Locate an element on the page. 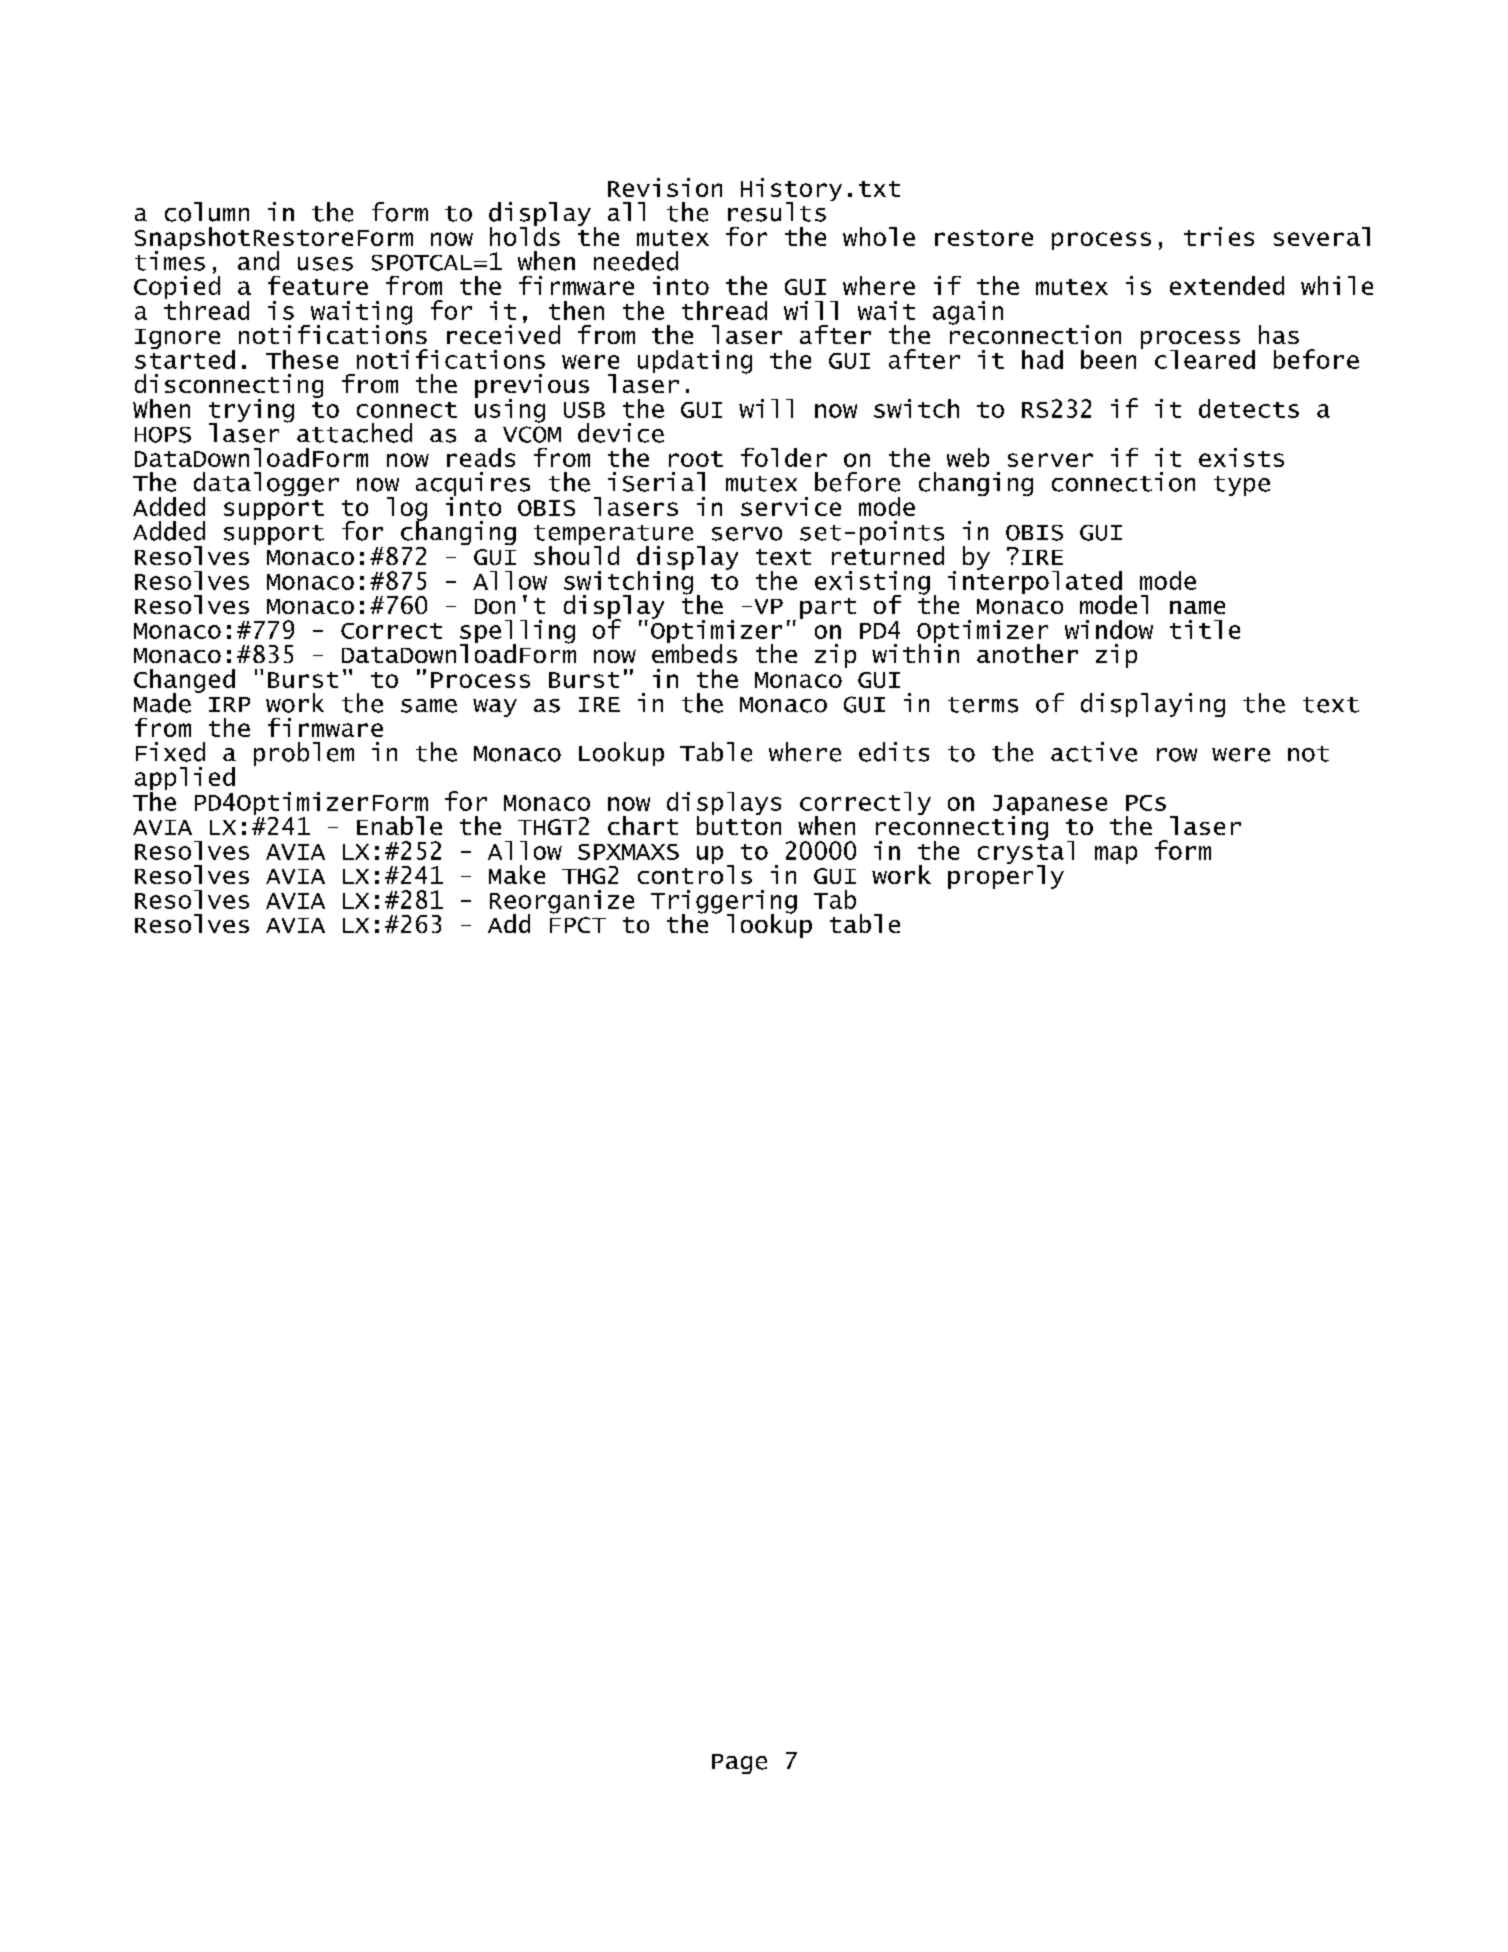  properly is located at coordinates (1006, 875).
